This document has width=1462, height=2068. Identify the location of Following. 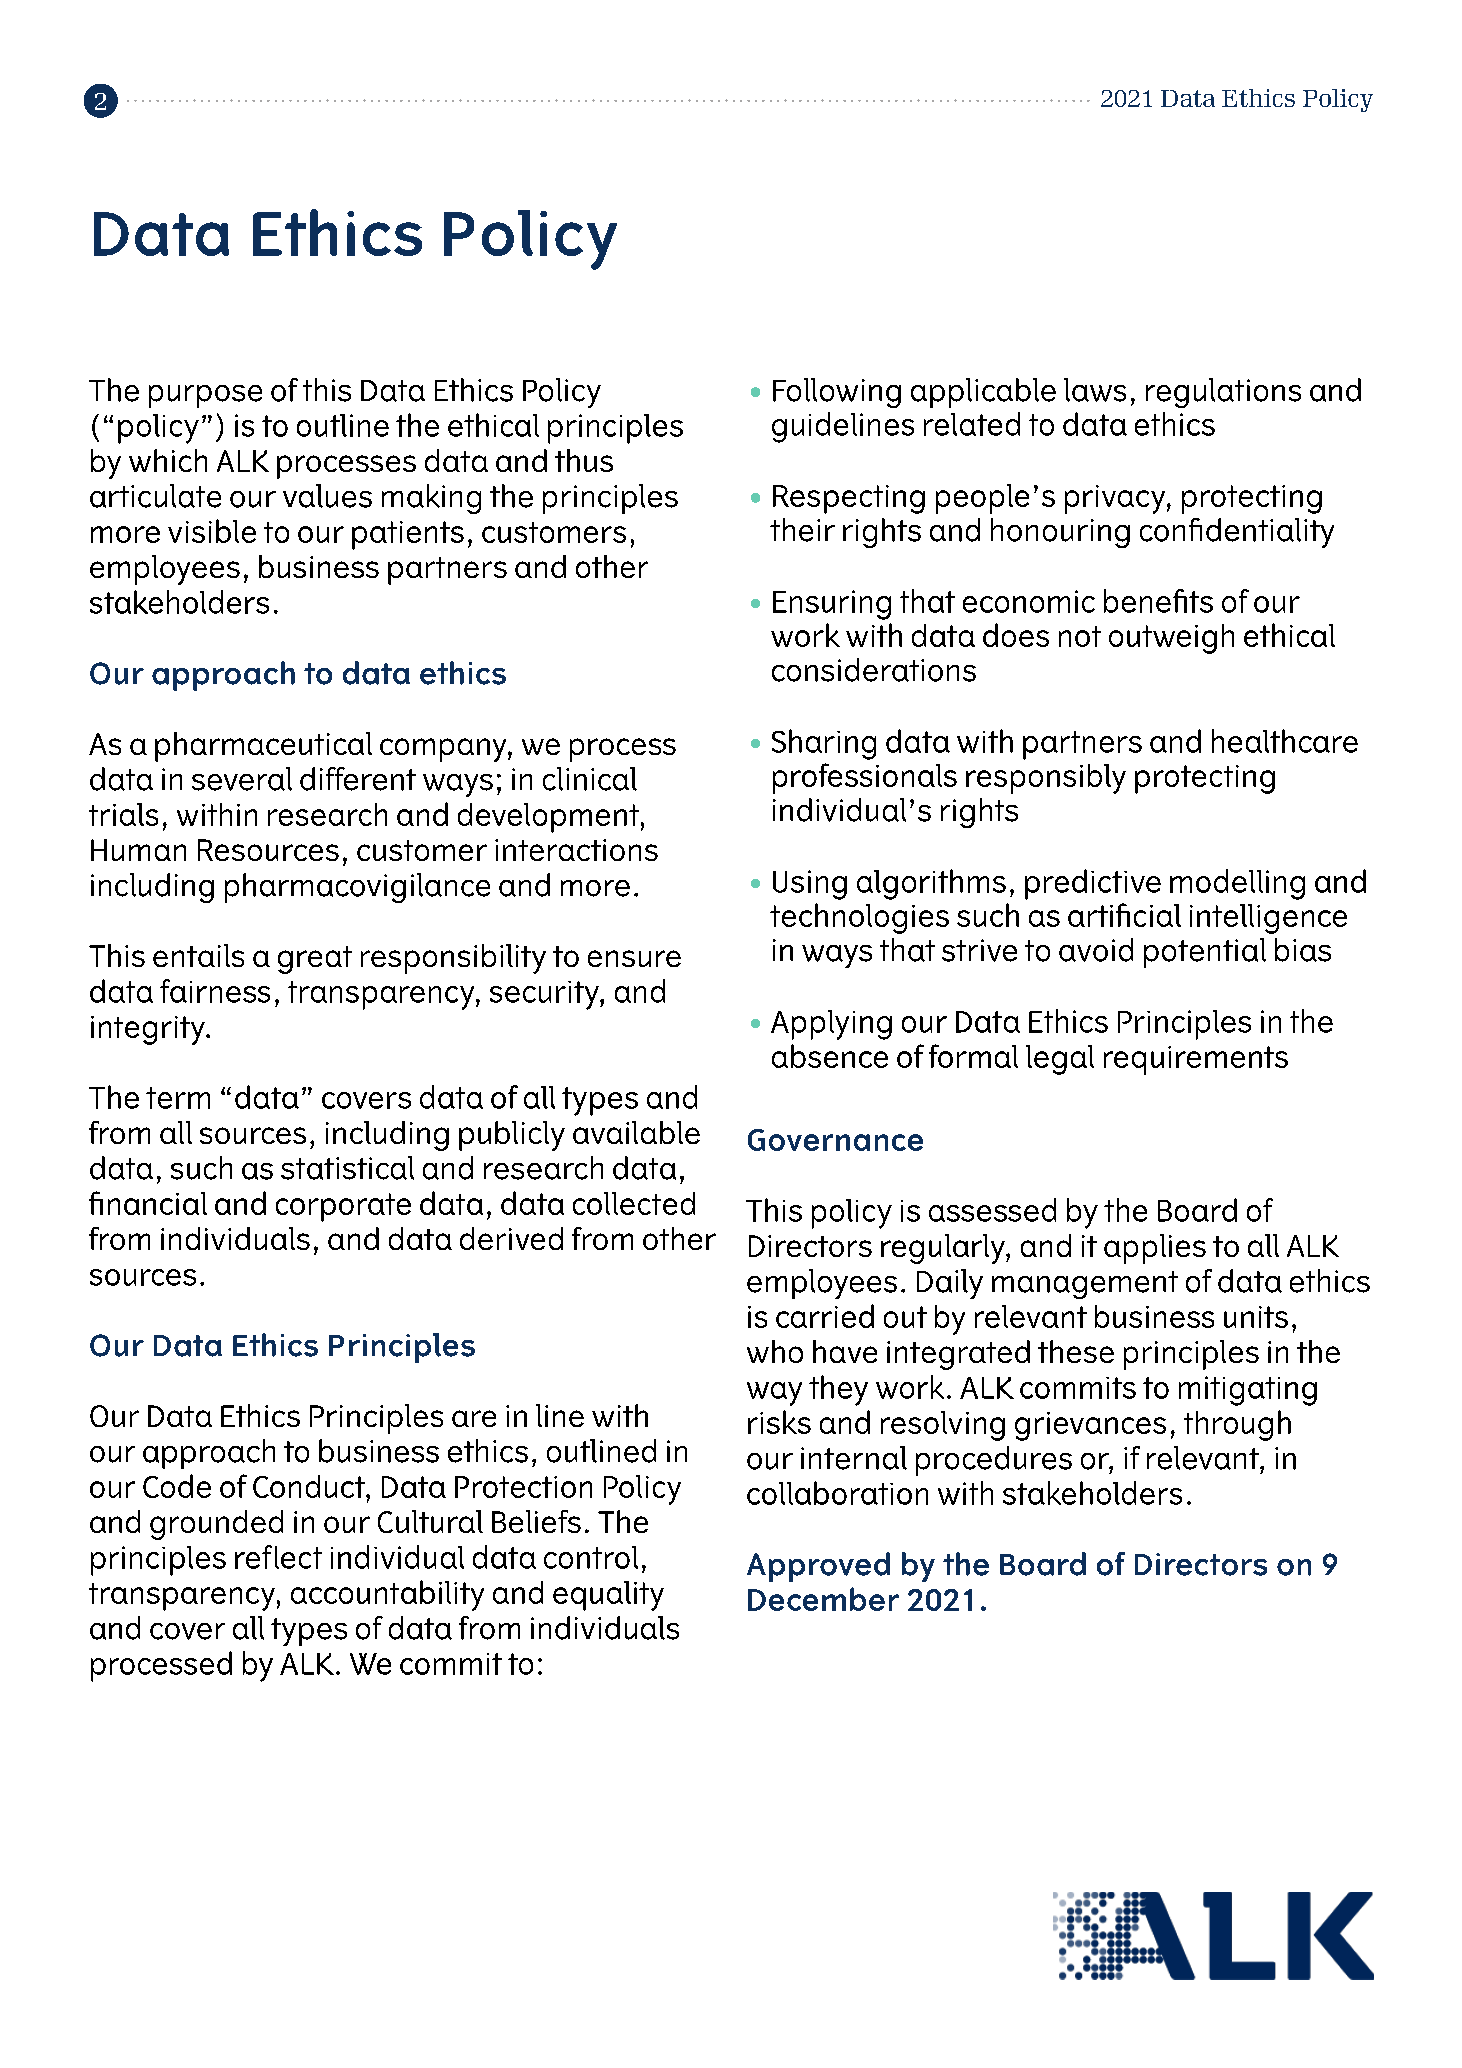
(837, 393).
